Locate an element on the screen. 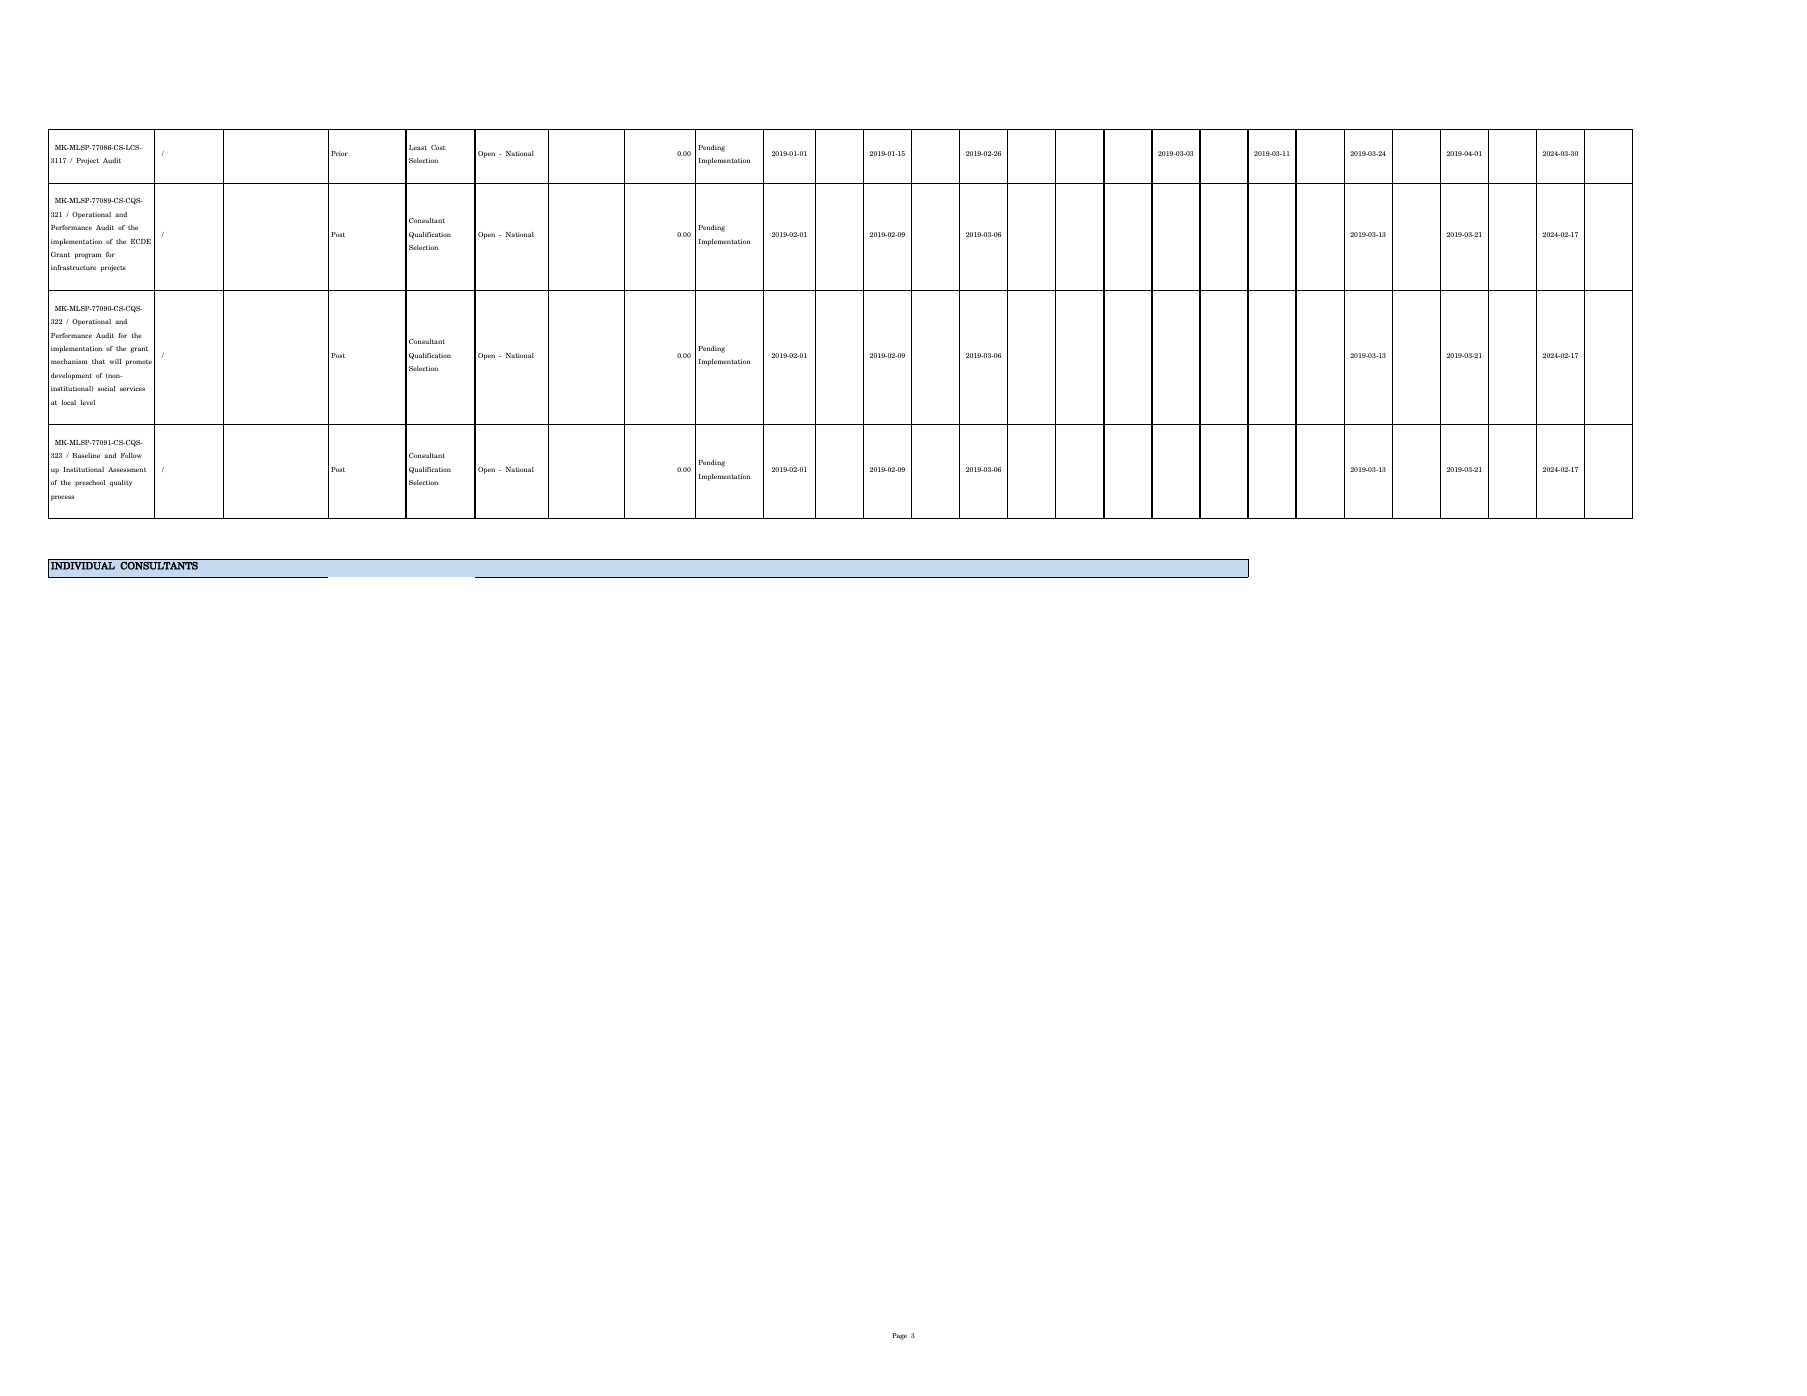 The height and width of the screenshot is (1396, 1807). program is located at coordinates (88, 256).
